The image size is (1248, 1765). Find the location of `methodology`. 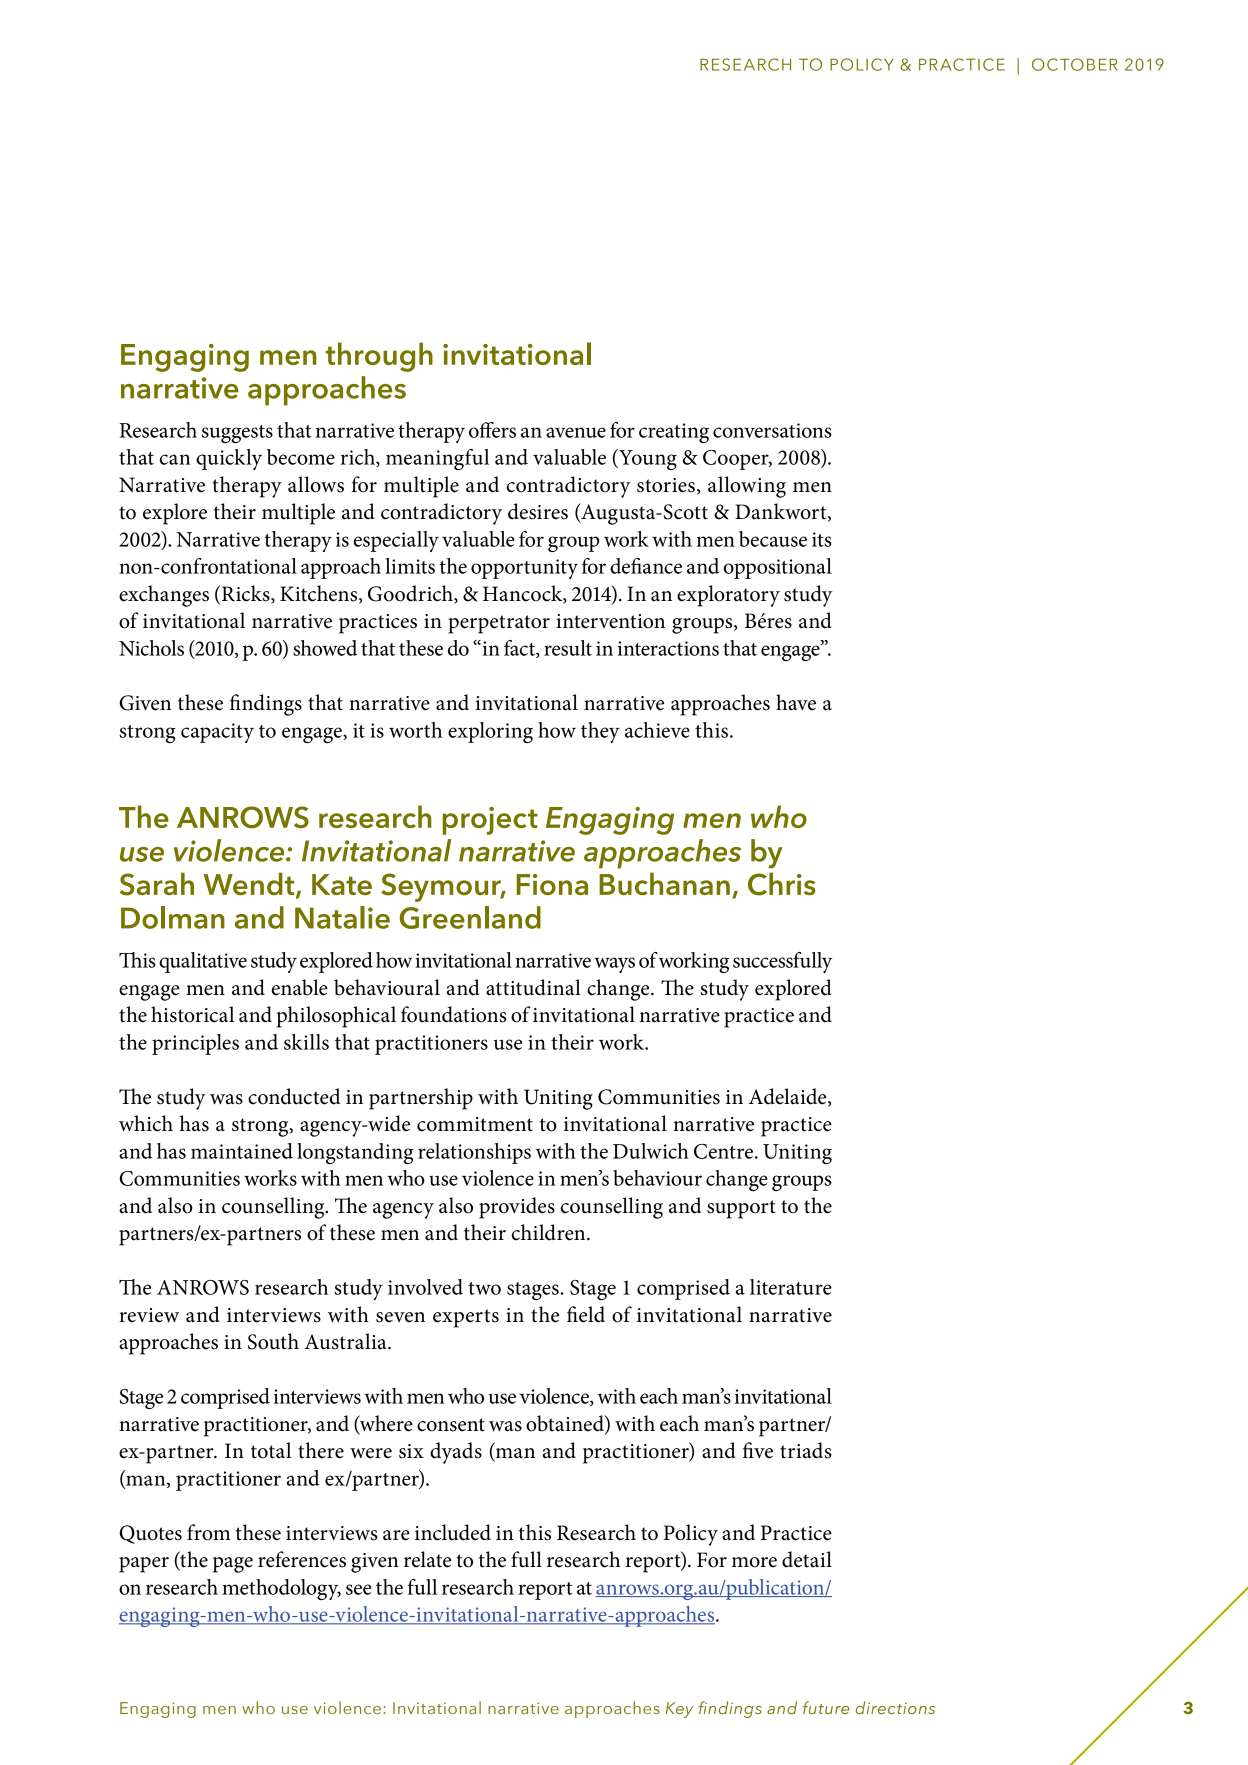

methodology is located at coordinates (281, 1589).
